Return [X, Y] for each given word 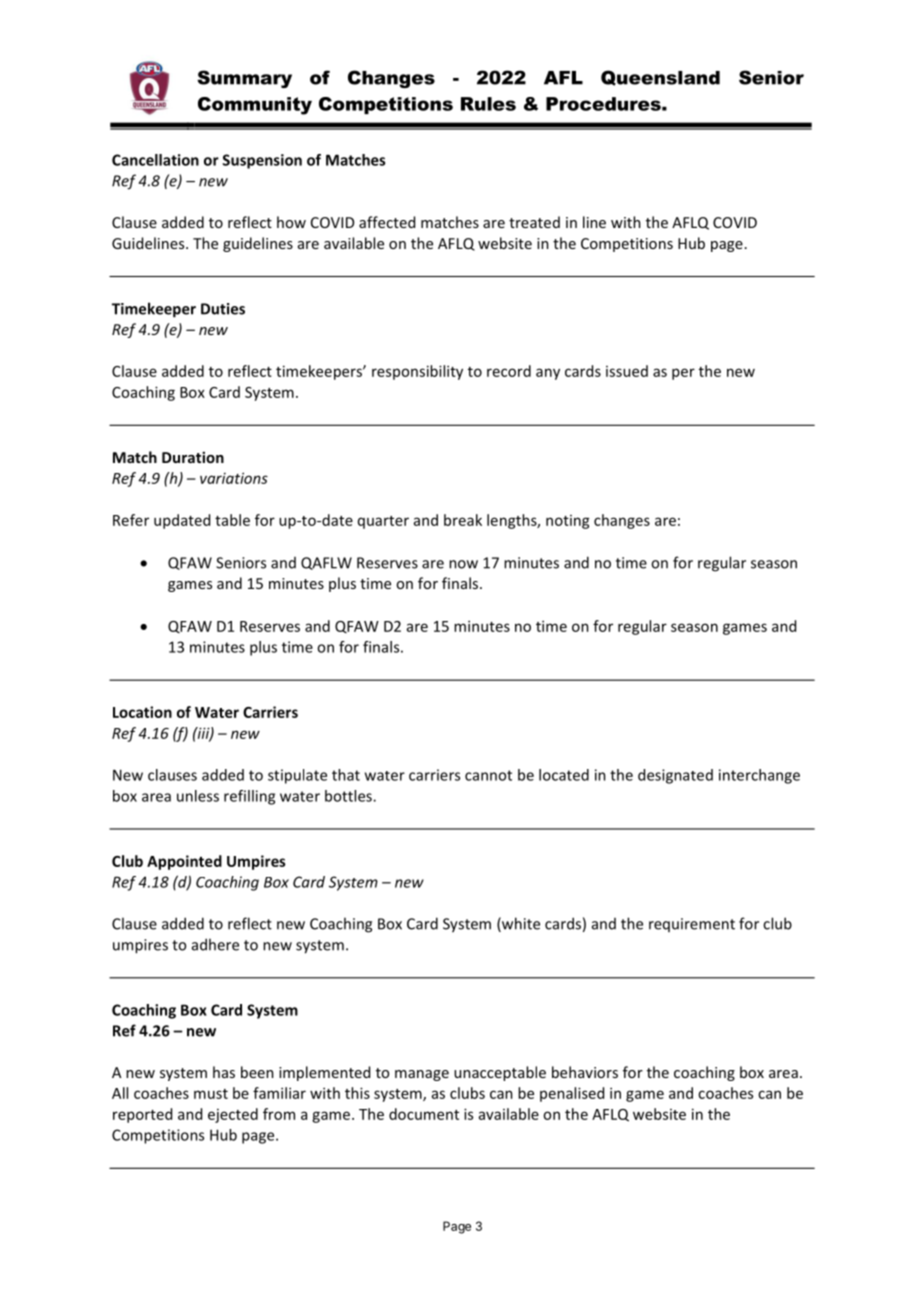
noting [568, 522]
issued [627, 371]
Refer [131, 520]
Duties [223, 309]
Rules [488, 104]
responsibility [417, 372]
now [463, 564]
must [211, 1094]
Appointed [184, 862]
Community [255, 106]
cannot [488, 775]
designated [675, 776]
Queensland [660, 78]
